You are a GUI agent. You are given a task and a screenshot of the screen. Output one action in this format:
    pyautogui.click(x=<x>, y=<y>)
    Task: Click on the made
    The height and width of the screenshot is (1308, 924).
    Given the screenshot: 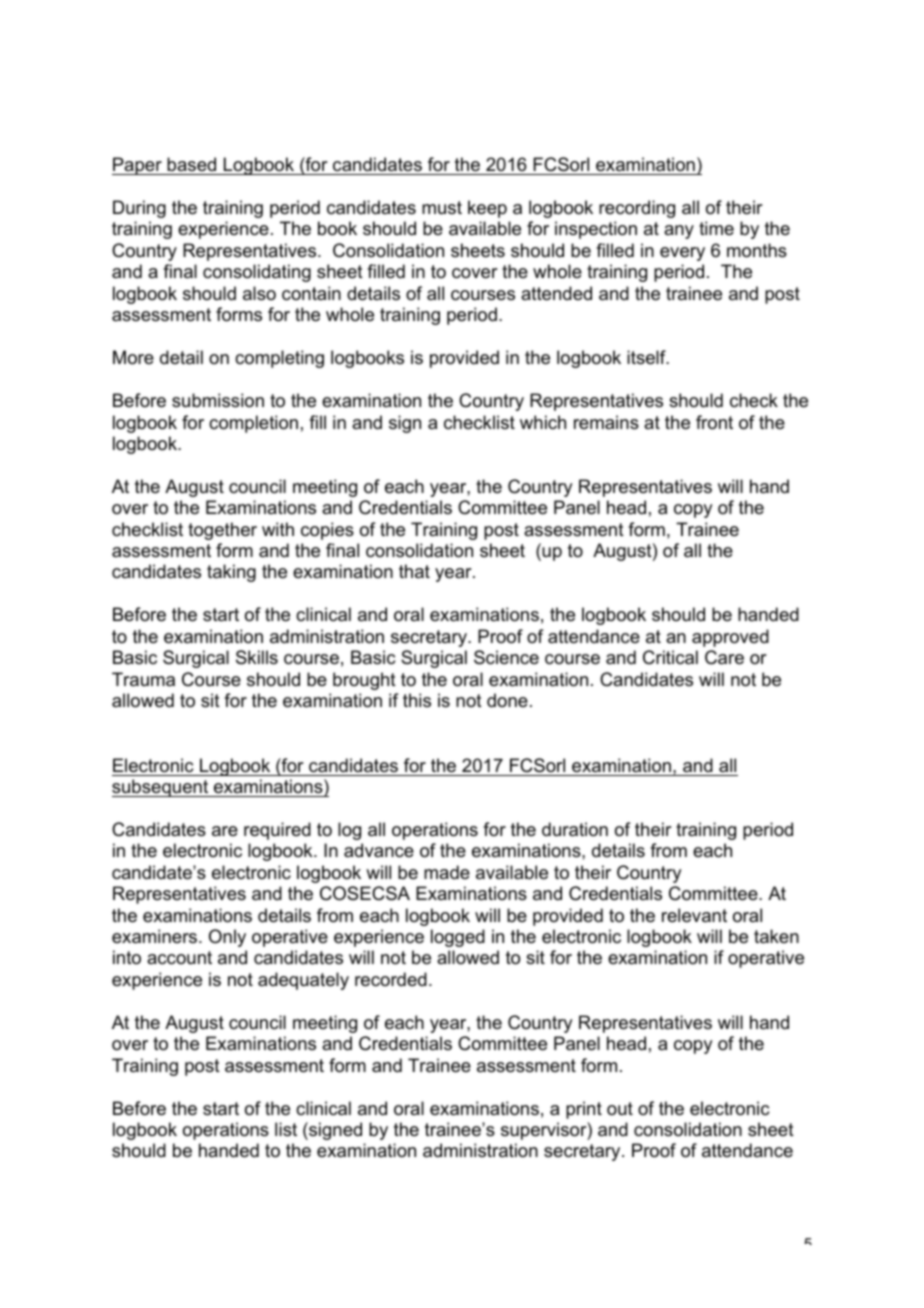 What is the action you would take?
    pyautogui.click(x=447, y=872)
